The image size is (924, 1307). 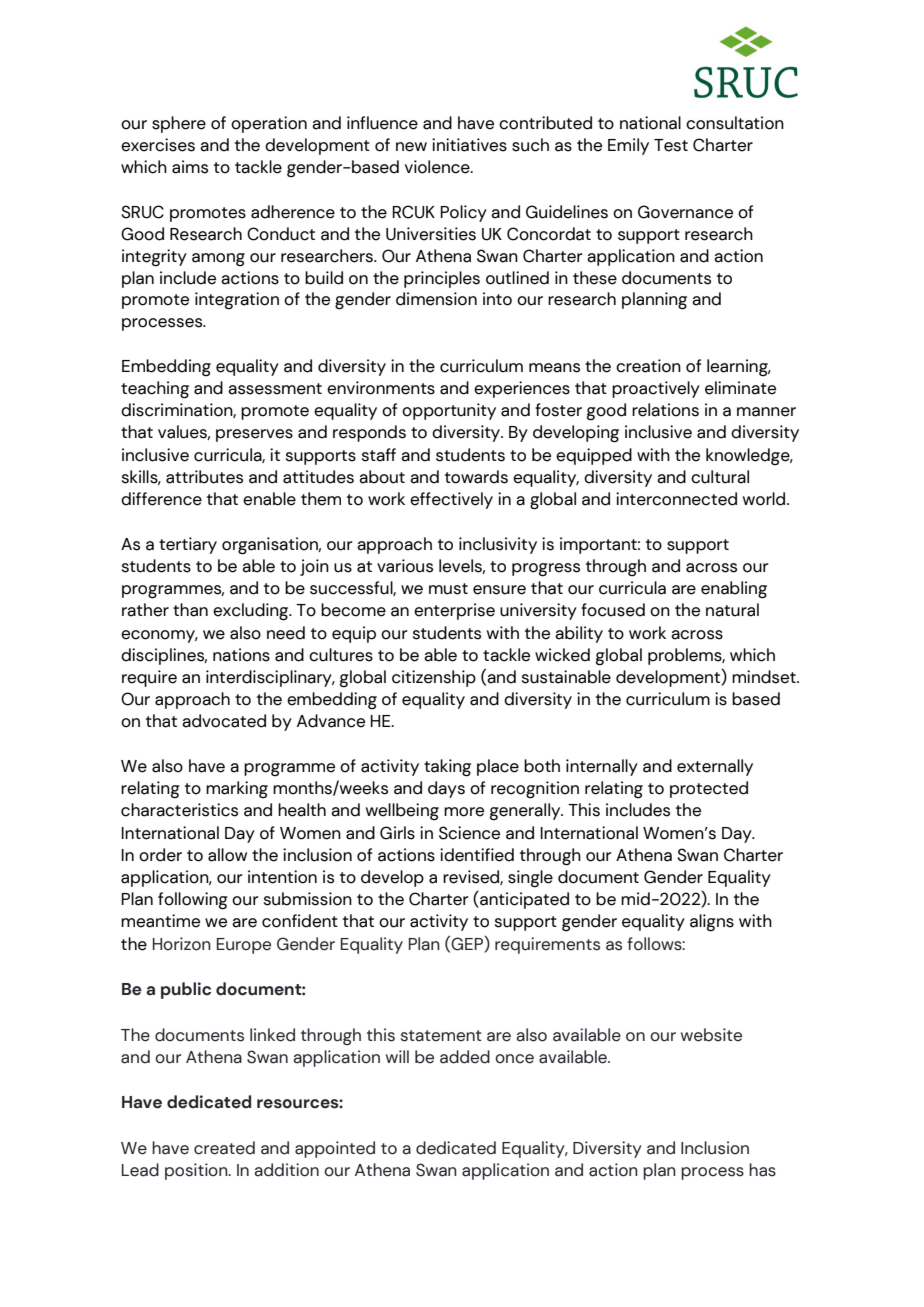 I want to click on nations, so click(x=241, y=655).
